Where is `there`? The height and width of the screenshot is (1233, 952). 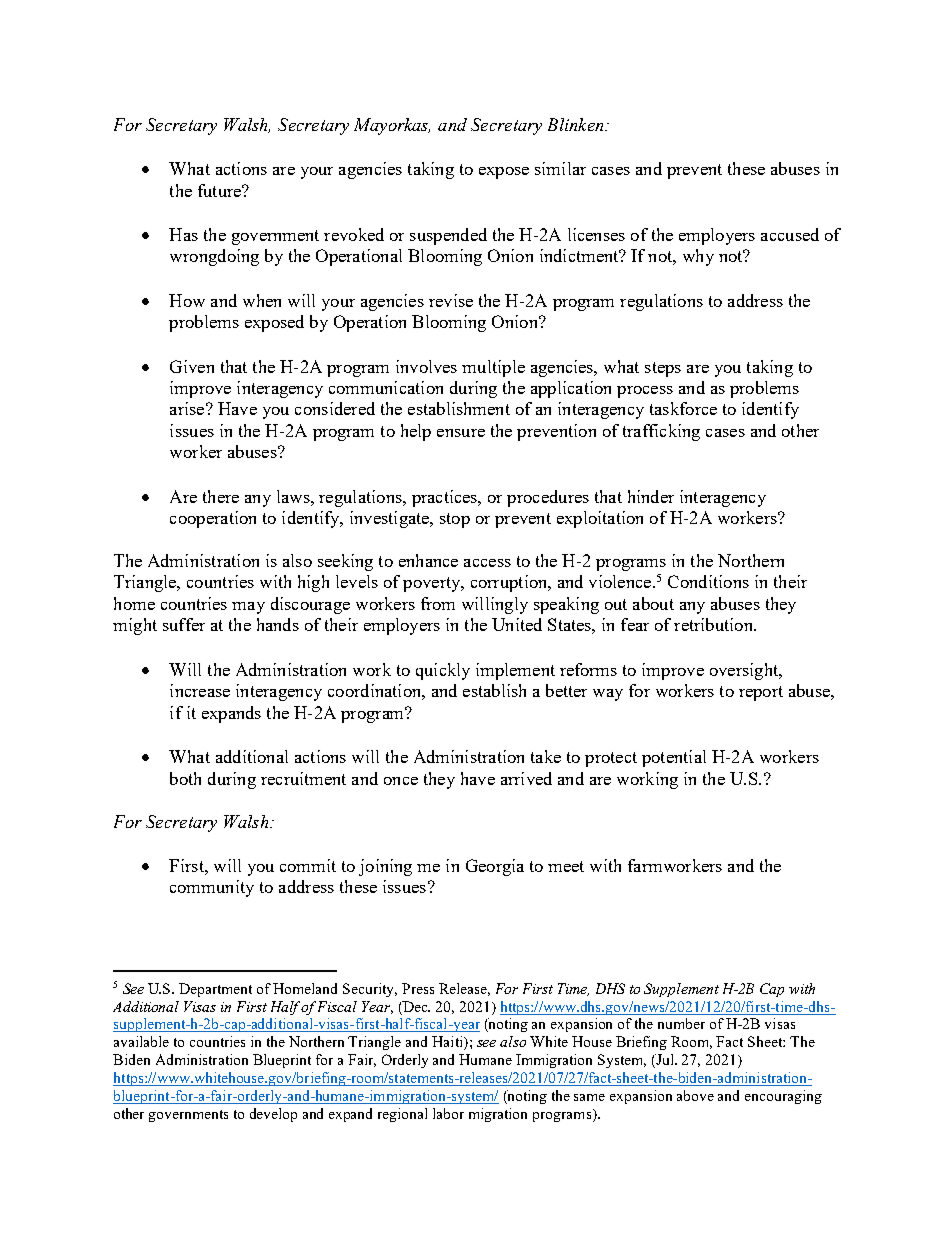
there is located at coordinates (221, 496).
